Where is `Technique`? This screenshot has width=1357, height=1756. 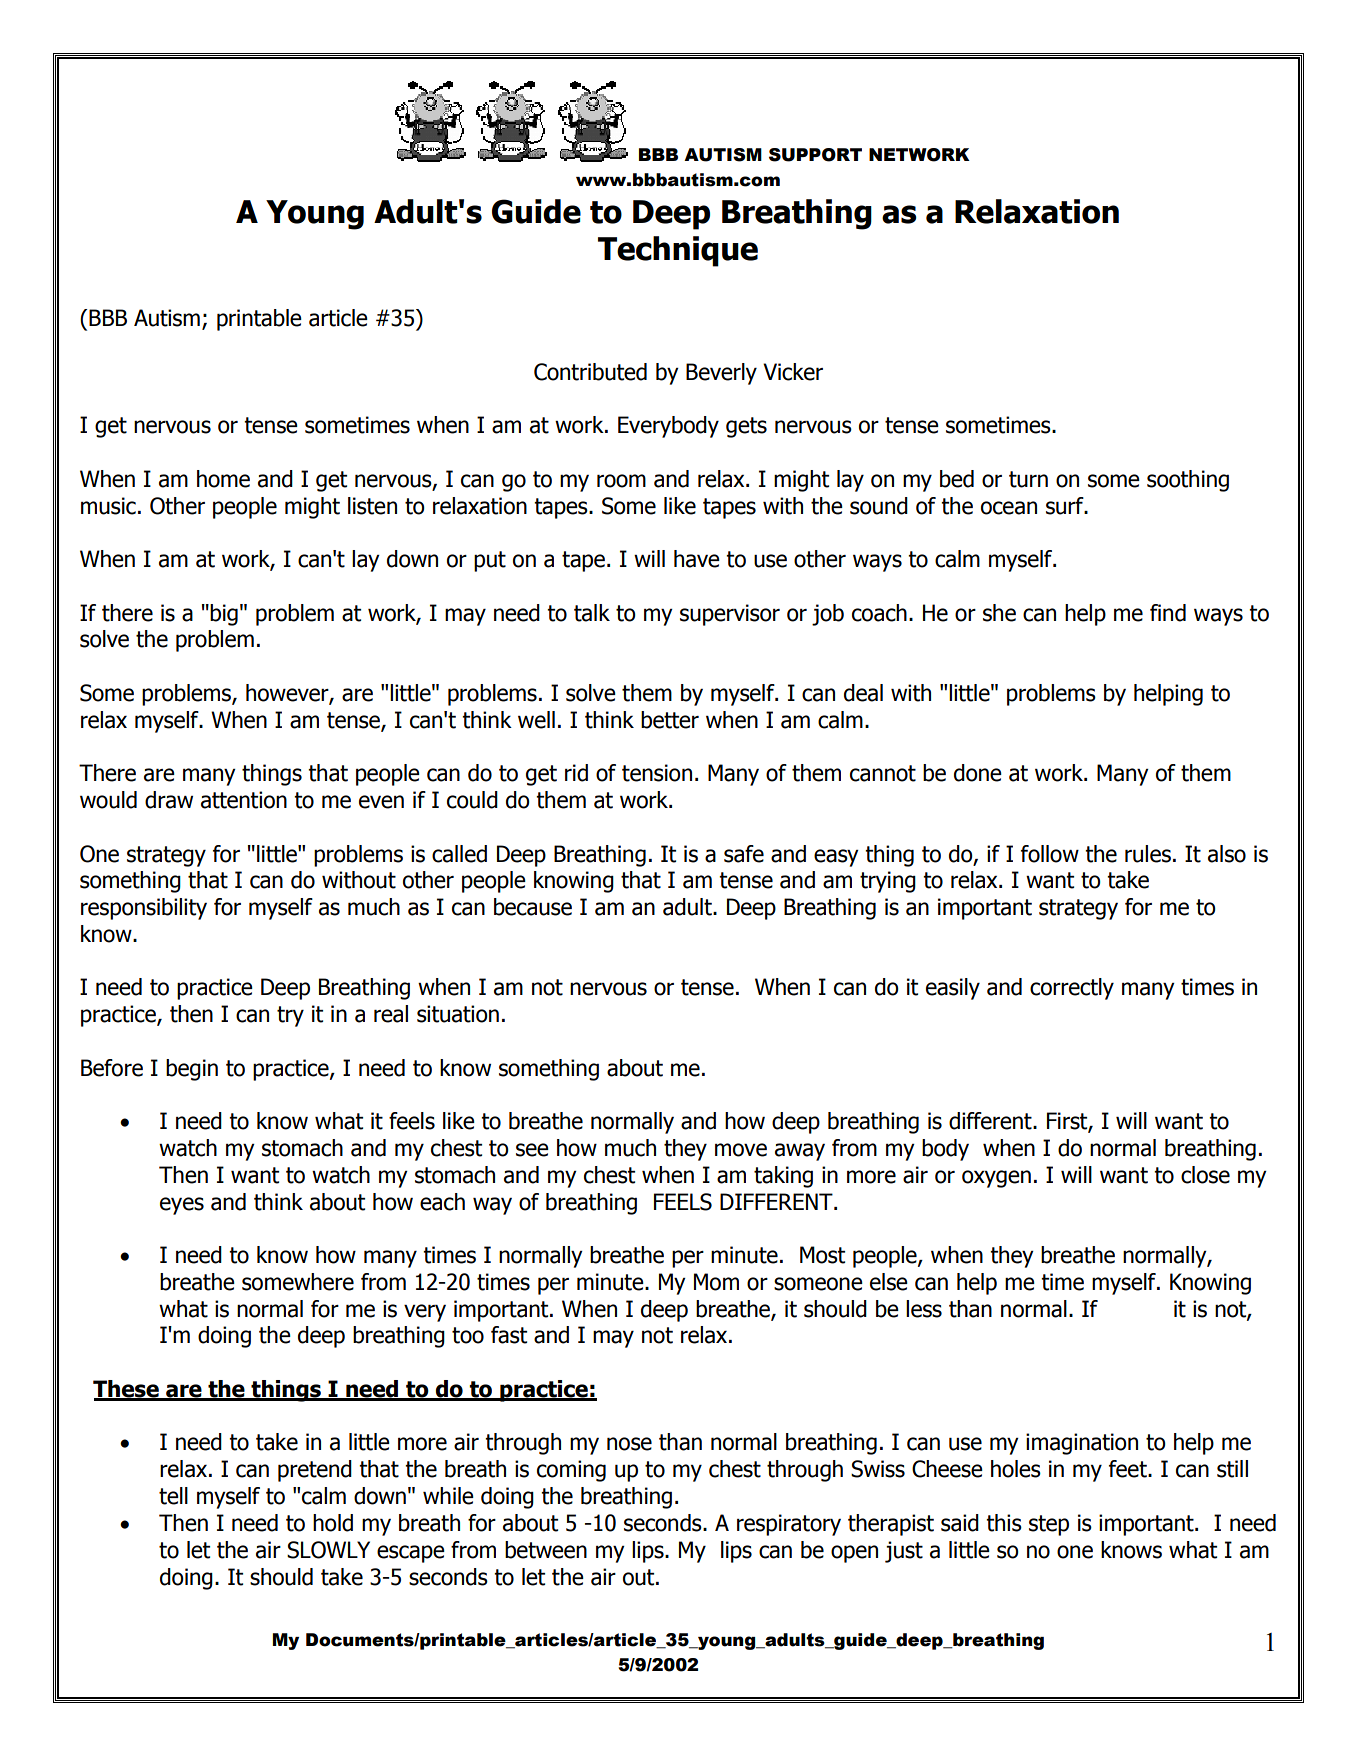
Technique is located at coordinates (678, 251).
